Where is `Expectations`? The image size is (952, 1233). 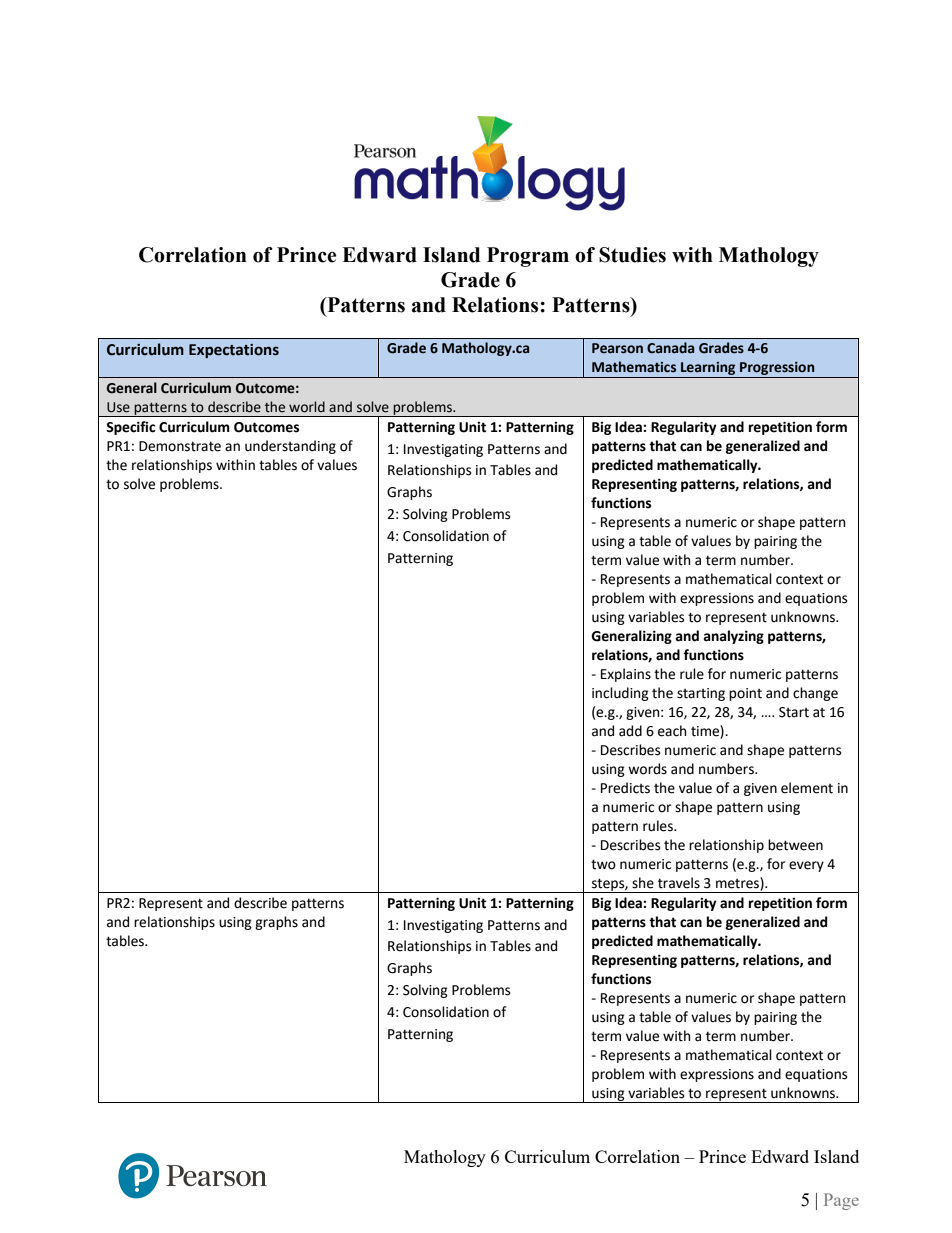
Expectations is located at coordinates (234, 351).
